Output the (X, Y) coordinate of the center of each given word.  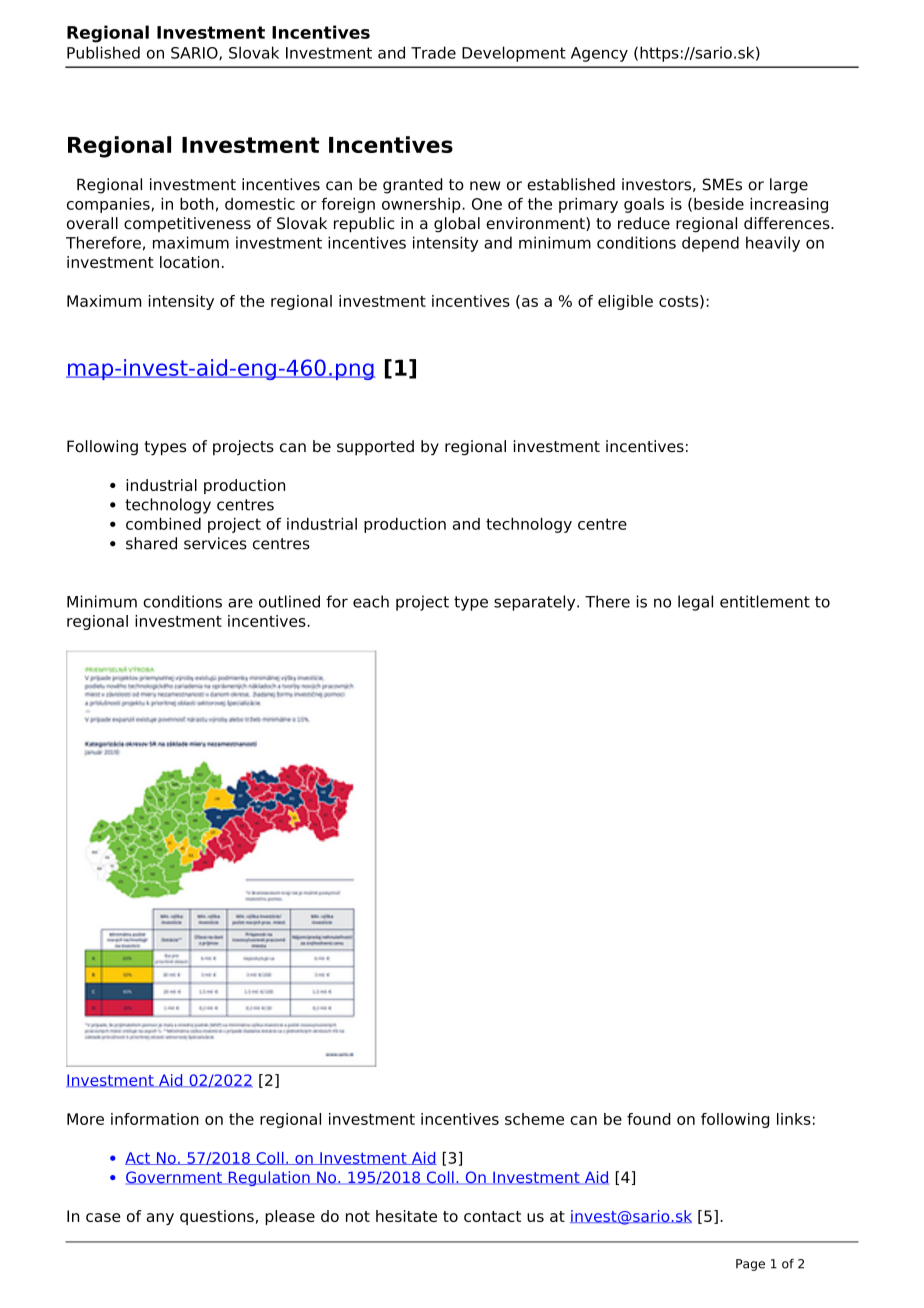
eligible (625, 302)
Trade (433, 52)
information (155, 1119)
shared (151, 543)
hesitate (406, 1216)
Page (750, 1265)
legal (695, 603)
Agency (599, 54)
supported (375, 448)
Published (103, 52)
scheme (534, 1119)
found (649, 1119)
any (160, 1219)
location (189, 262)
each (371, 601)
